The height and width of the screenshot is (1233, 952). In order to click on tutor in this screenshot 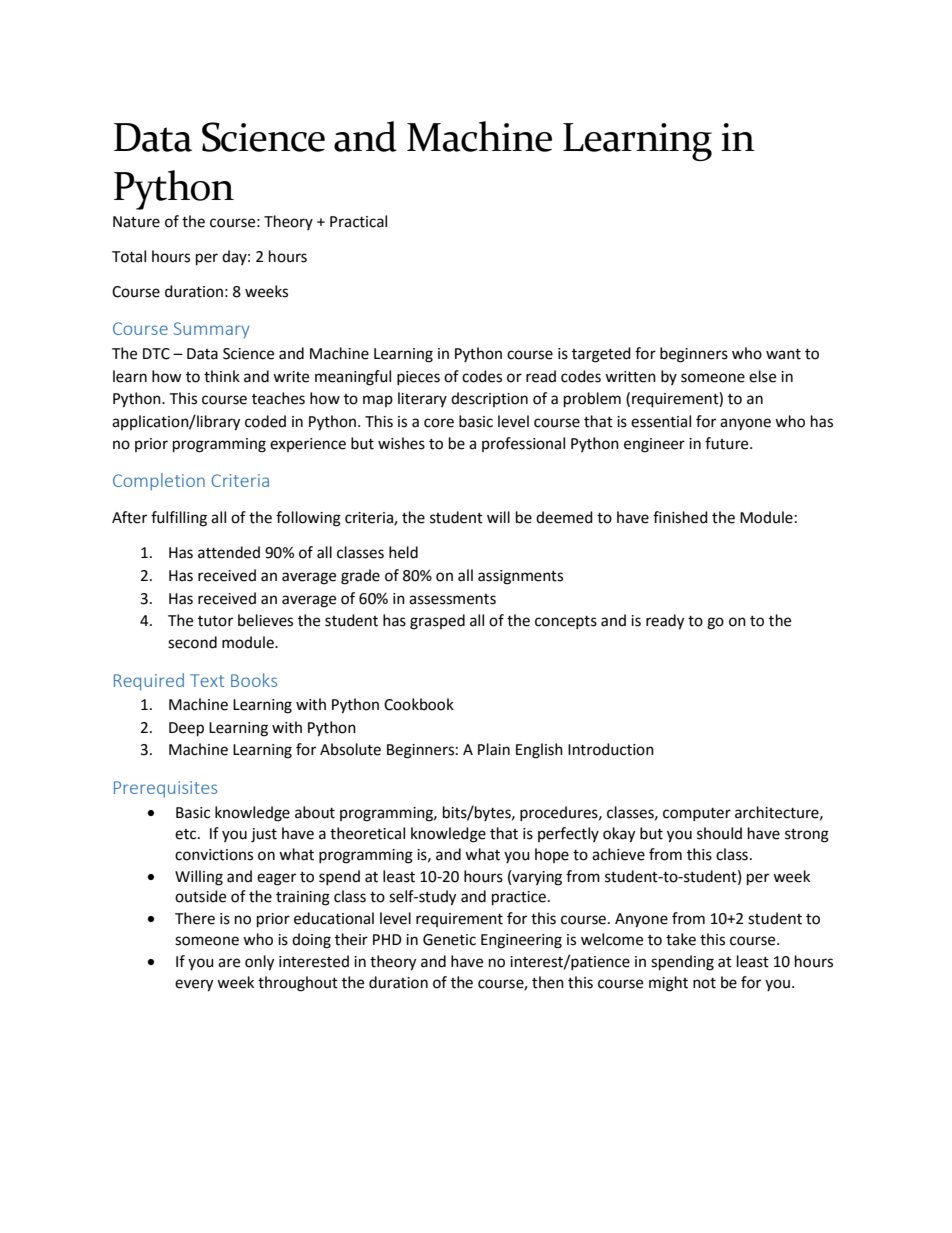, I will do `click(215, 621)`.
